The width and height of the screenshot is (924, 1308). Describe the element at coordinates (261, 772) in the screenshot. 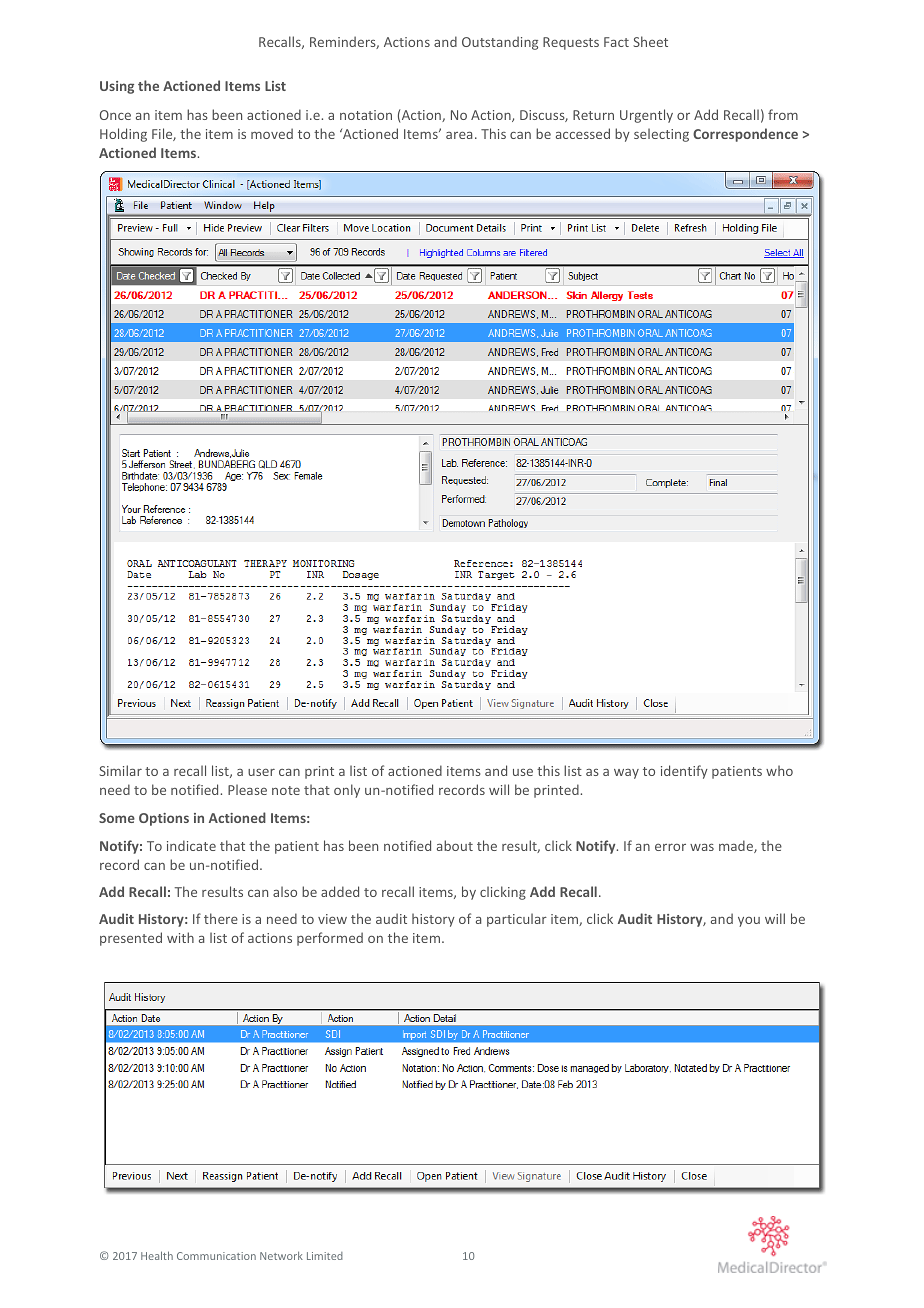

I see `user` at that location.
